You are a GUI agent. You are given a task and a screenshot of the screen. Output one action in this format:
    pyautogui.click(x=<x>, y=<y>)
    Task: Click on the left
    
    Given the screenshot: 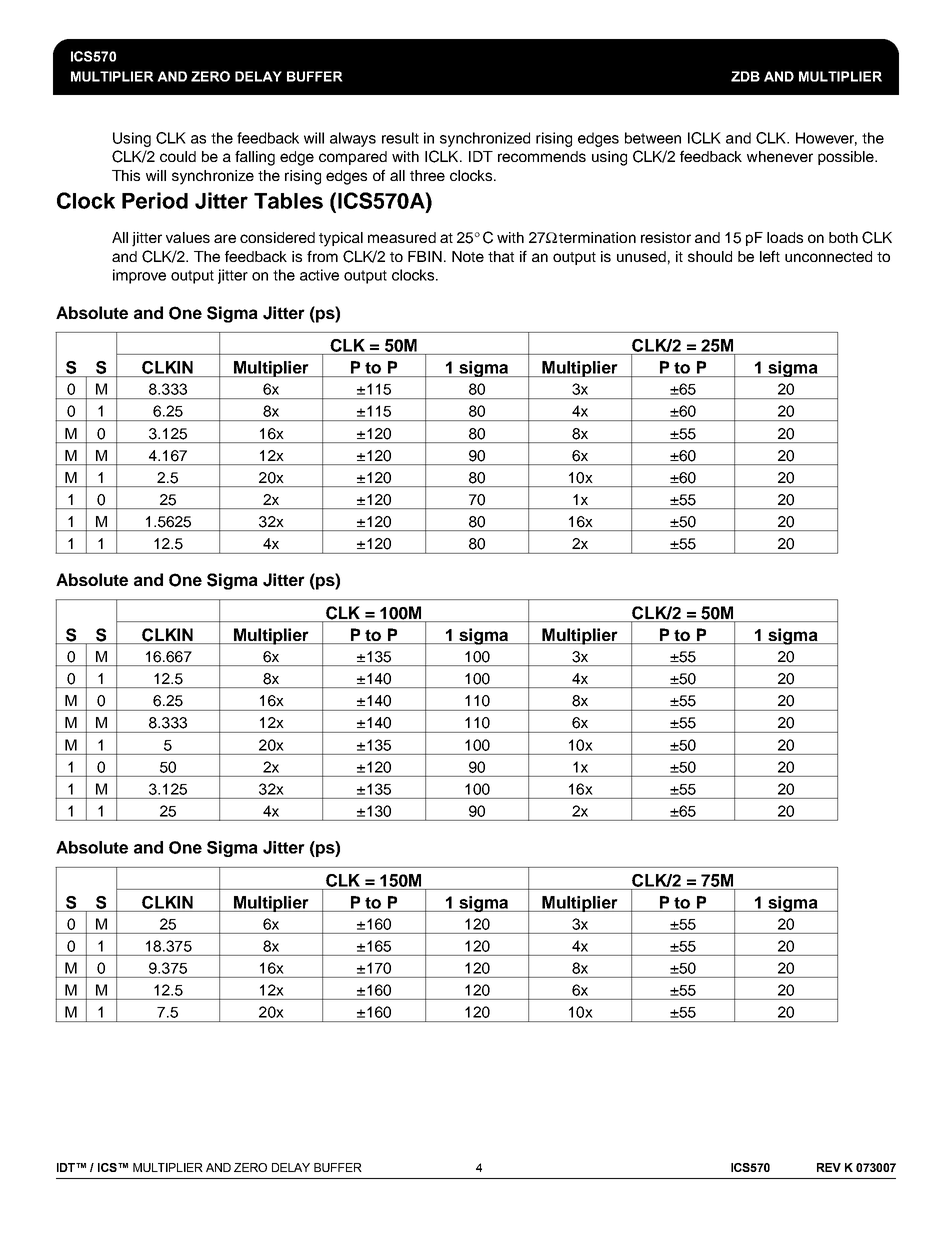 What is the action you would take?
    pyautogui.click(x=770, y=256)
